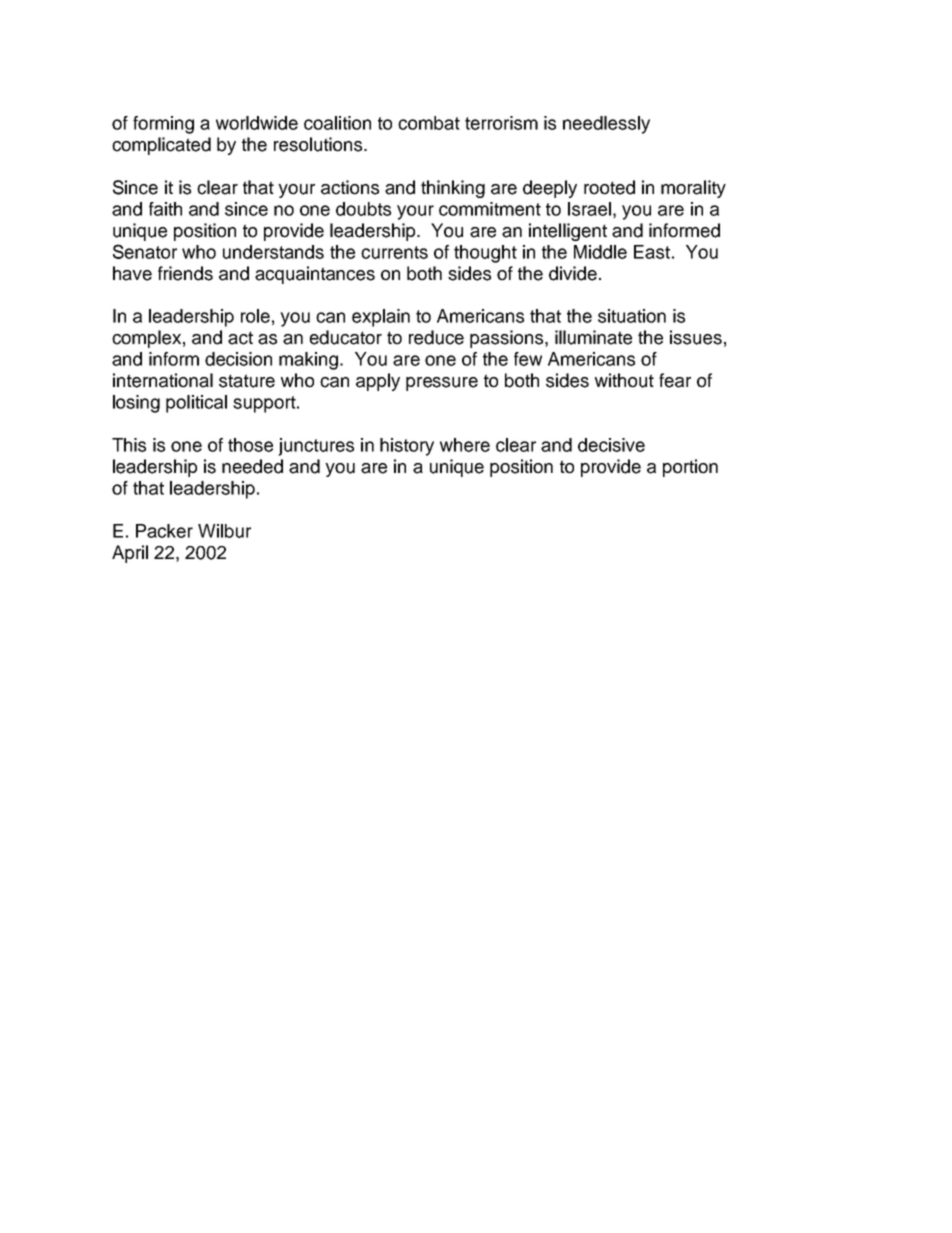 This screenshot has width=952, height=1233. Describe the element at coordinates (163, 125) in the screenshot. I see `forming` at that location.
